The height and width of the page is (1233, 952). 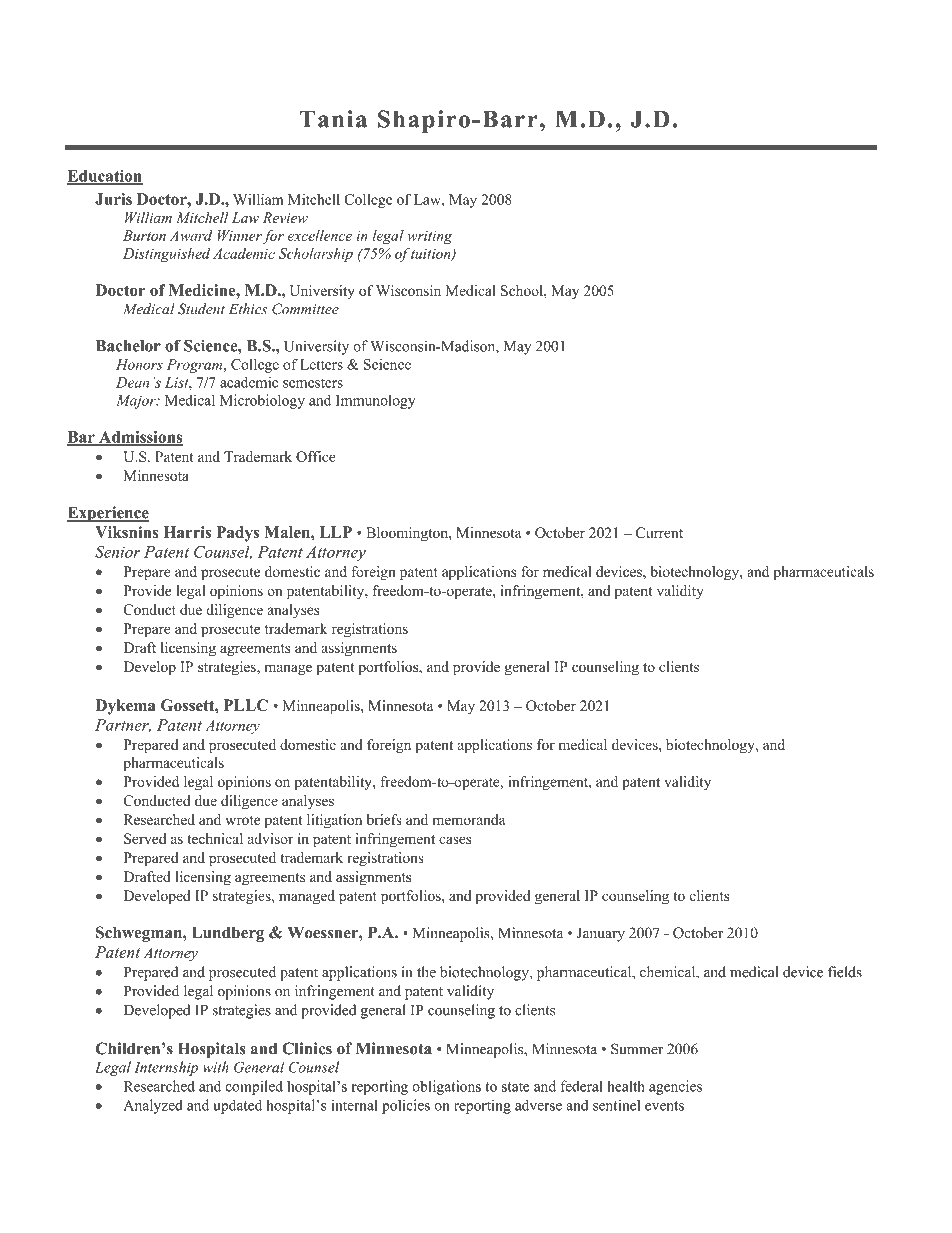 I want to click on agencies, so click(x=675, y=1087).
